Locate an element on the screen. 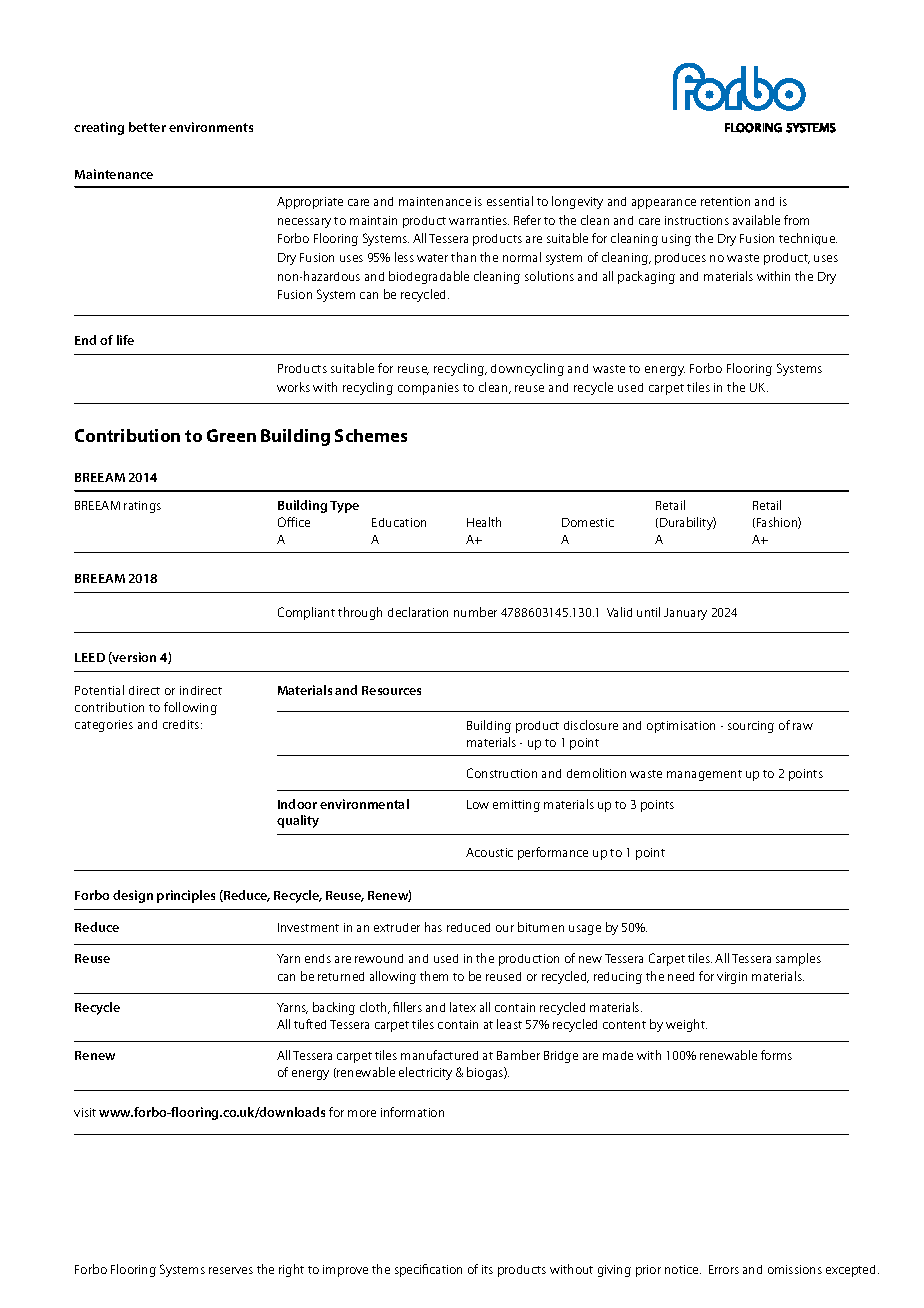  following is located at coordinates (190, 708).
